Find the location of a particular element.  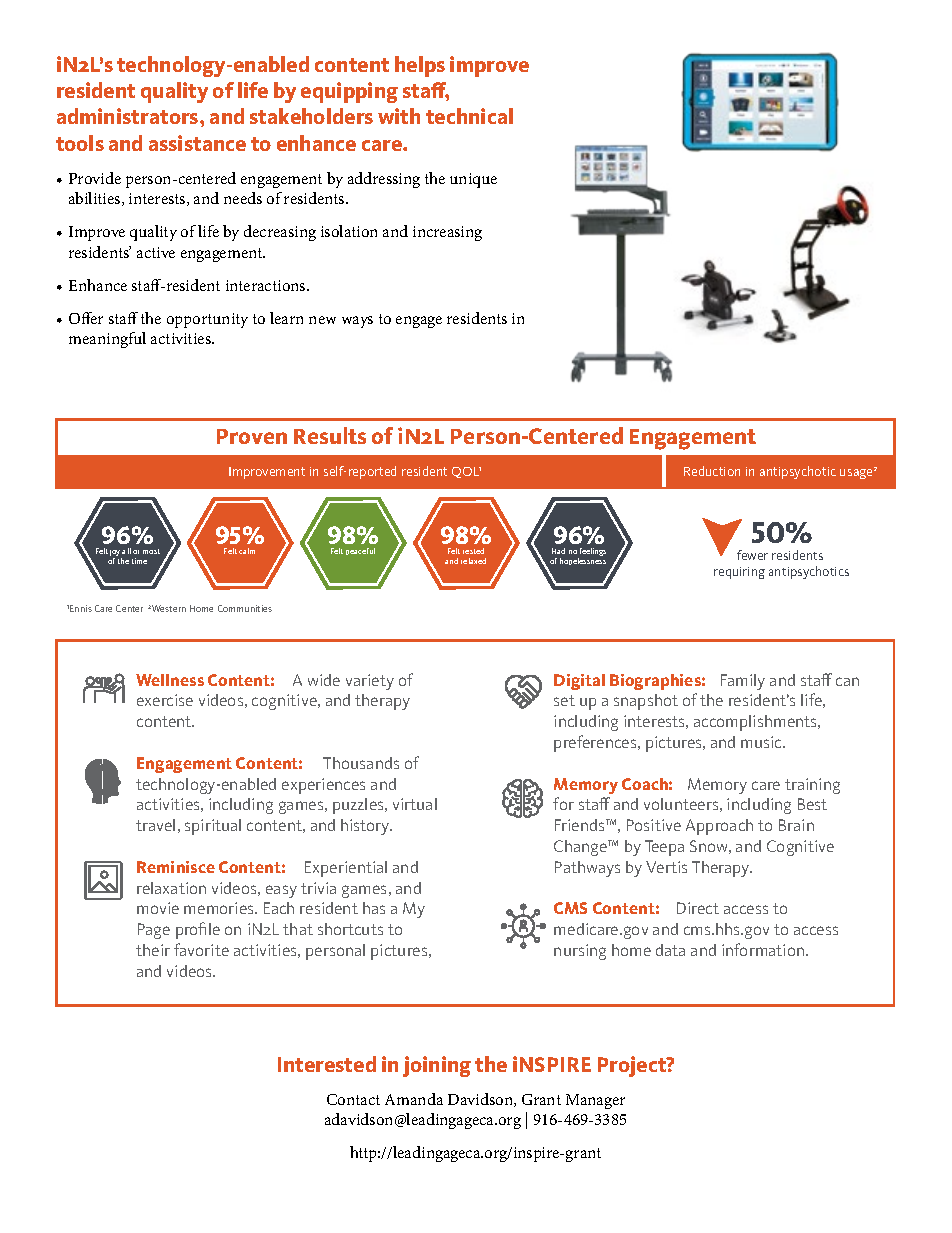

requiring is located at coordinates (739, 573).
